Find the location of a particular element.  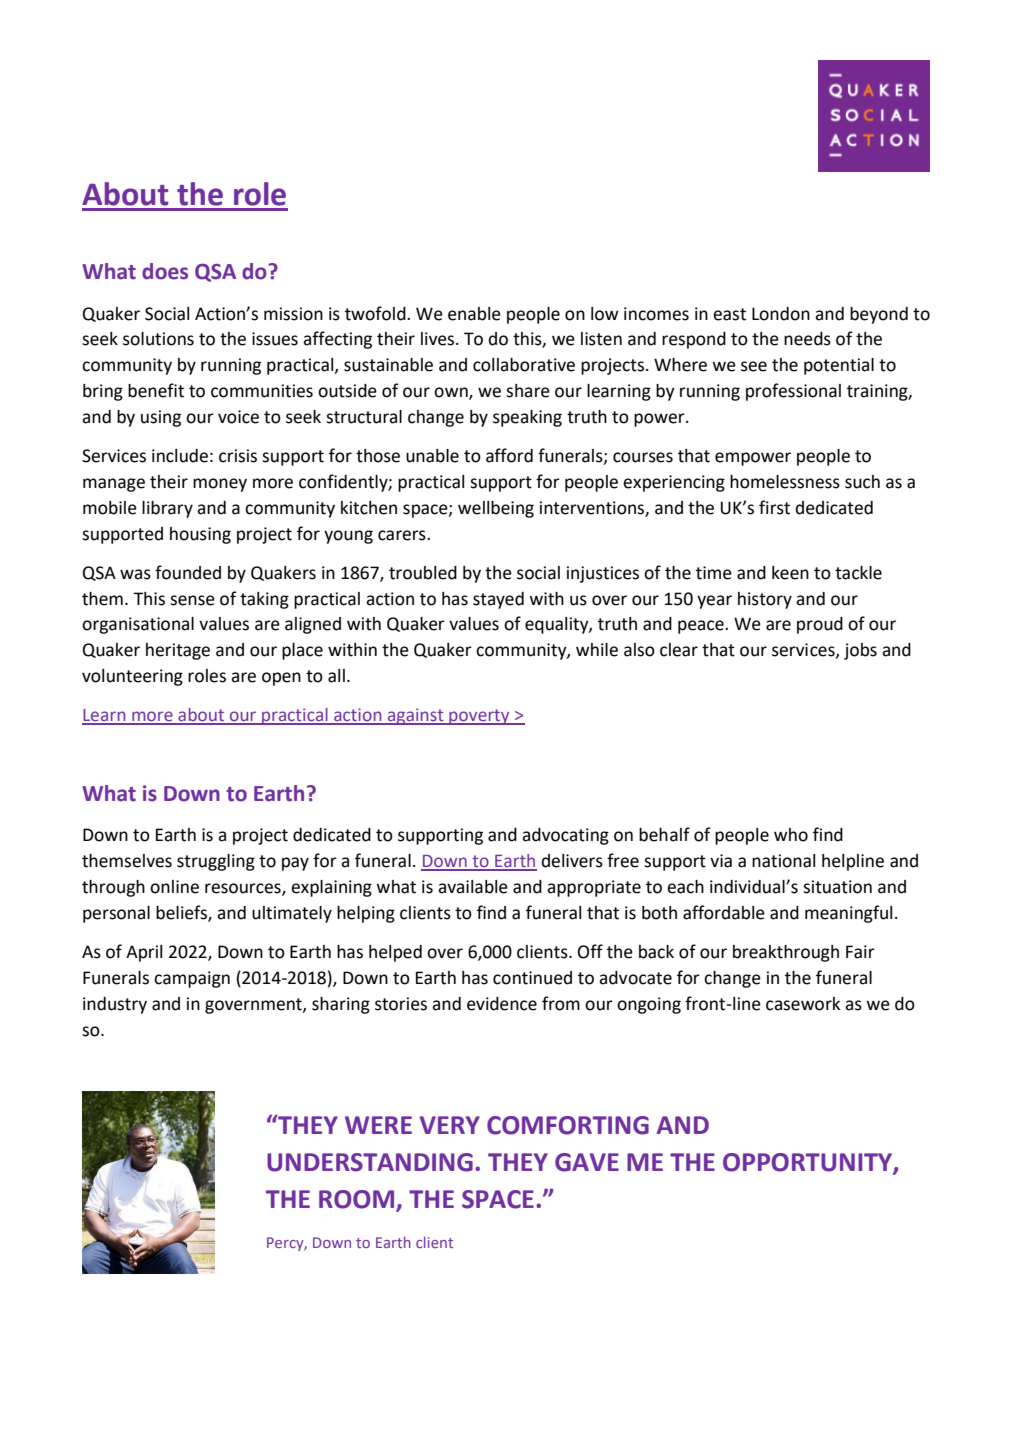

ROOM is located at coordinates (356, 1199).
